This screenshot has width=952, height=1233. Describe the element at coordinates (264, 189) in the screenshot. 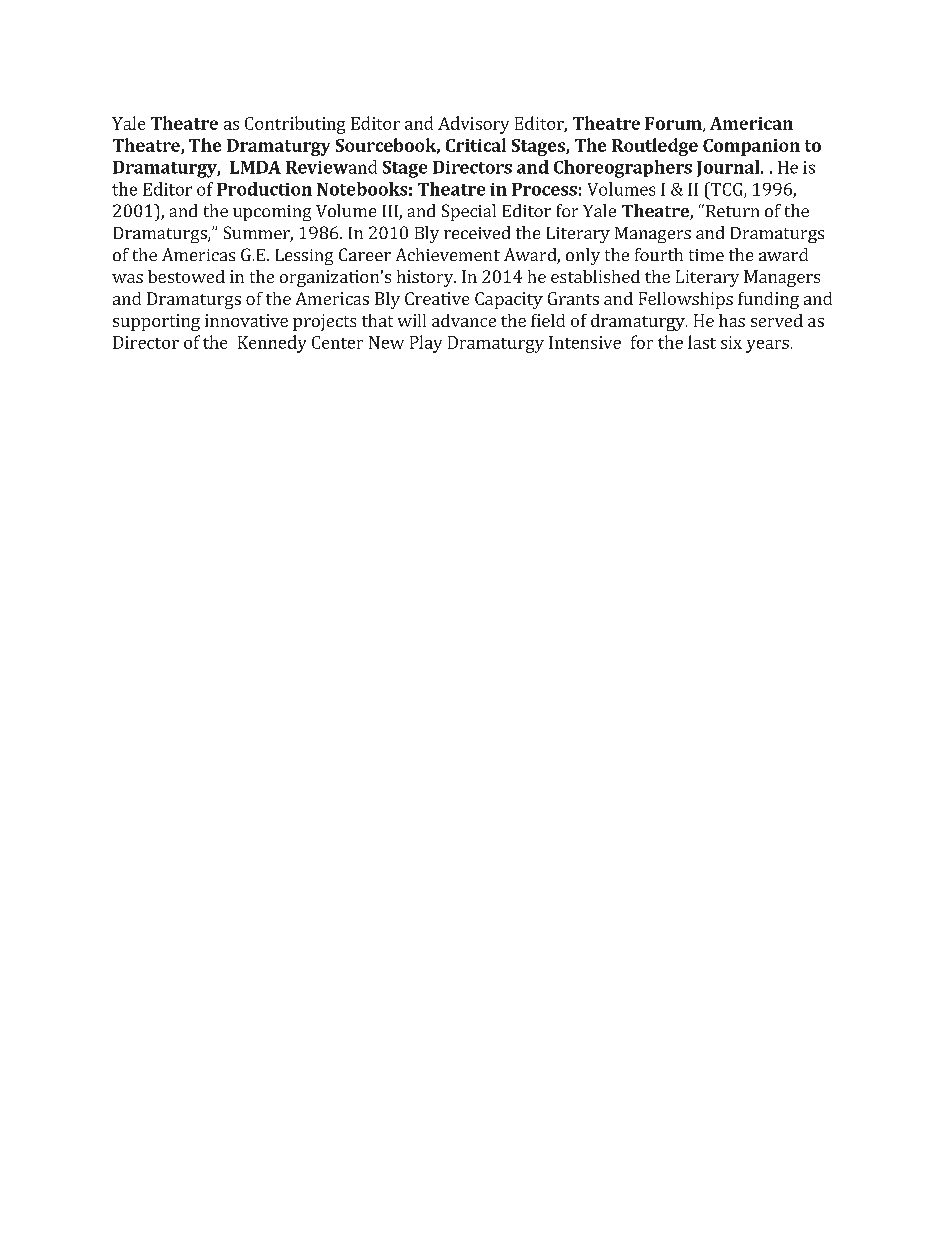

I see `Production` at that location.
